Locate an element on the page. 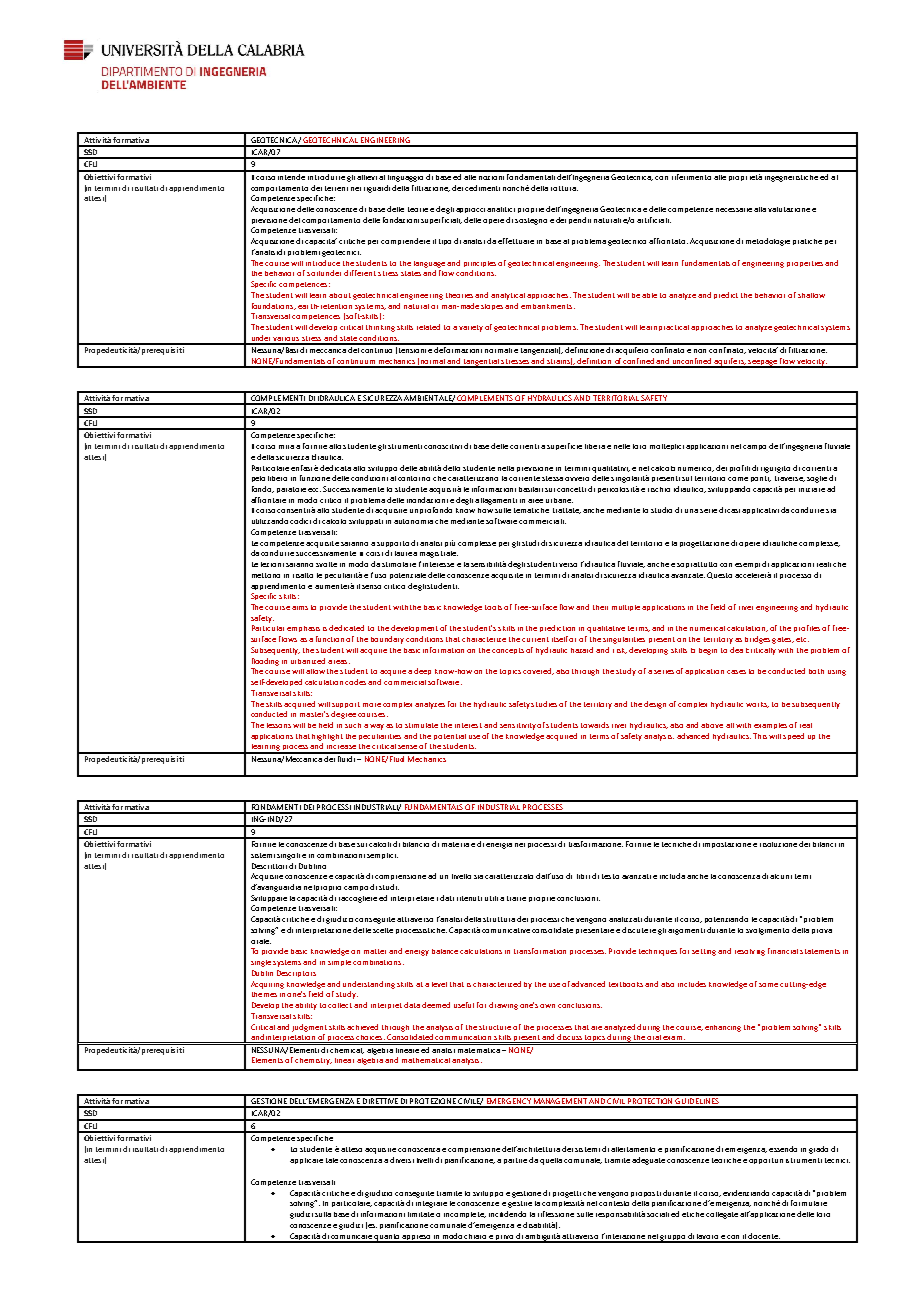  properties is located at coordinates (805, 264).
